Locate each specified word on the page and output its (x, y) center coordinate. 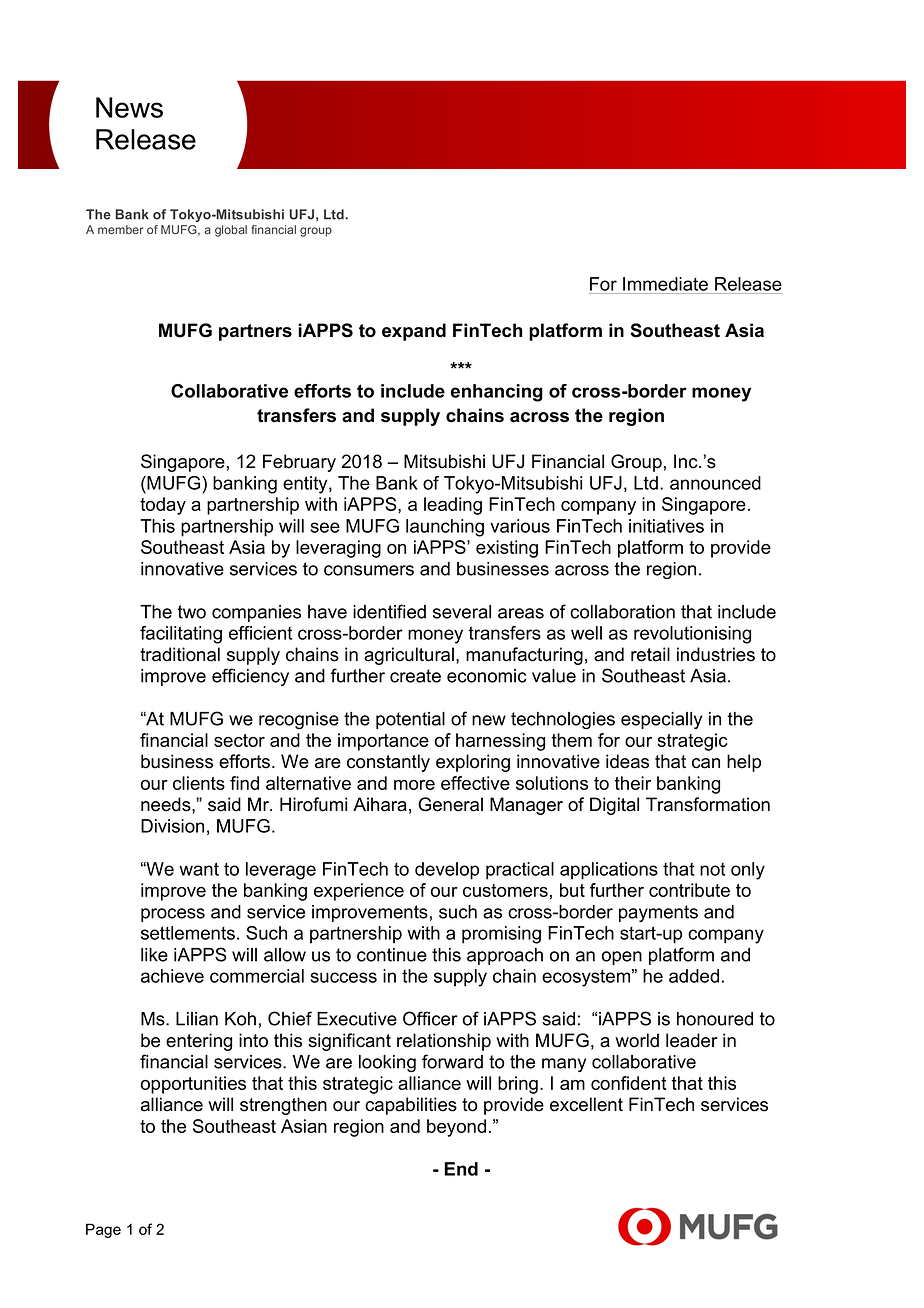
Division (172, 826)
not (712, 869)
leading (453, 506)
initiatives (666, 526)
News (129, 107)
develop (447, 871)
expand (414, 332)
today (163, 506)
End (461, 1169)
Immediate (665, 284)
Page (103, 1230)
